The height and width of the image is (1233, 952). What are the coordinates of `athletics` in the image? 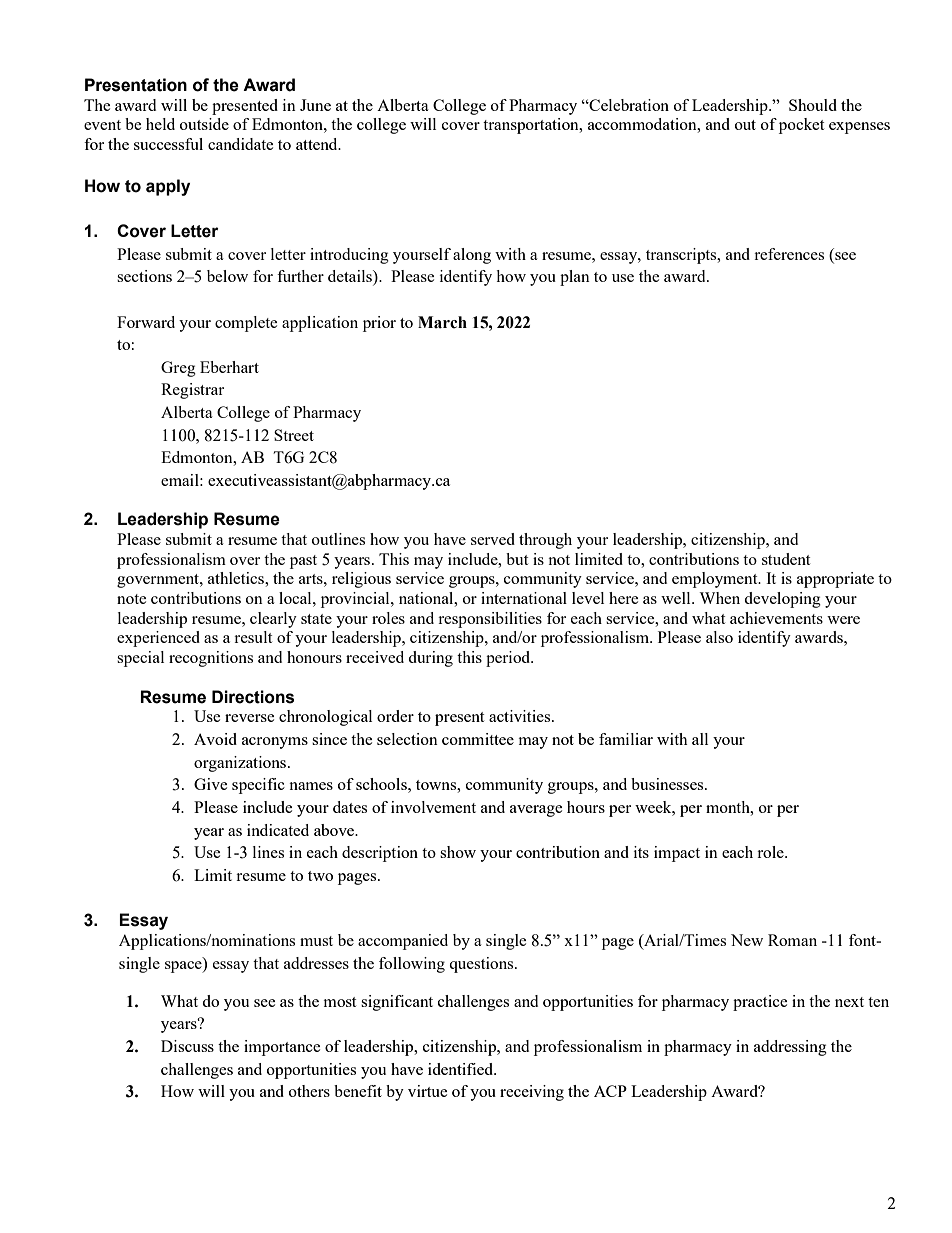 It's located at (237, 578).
